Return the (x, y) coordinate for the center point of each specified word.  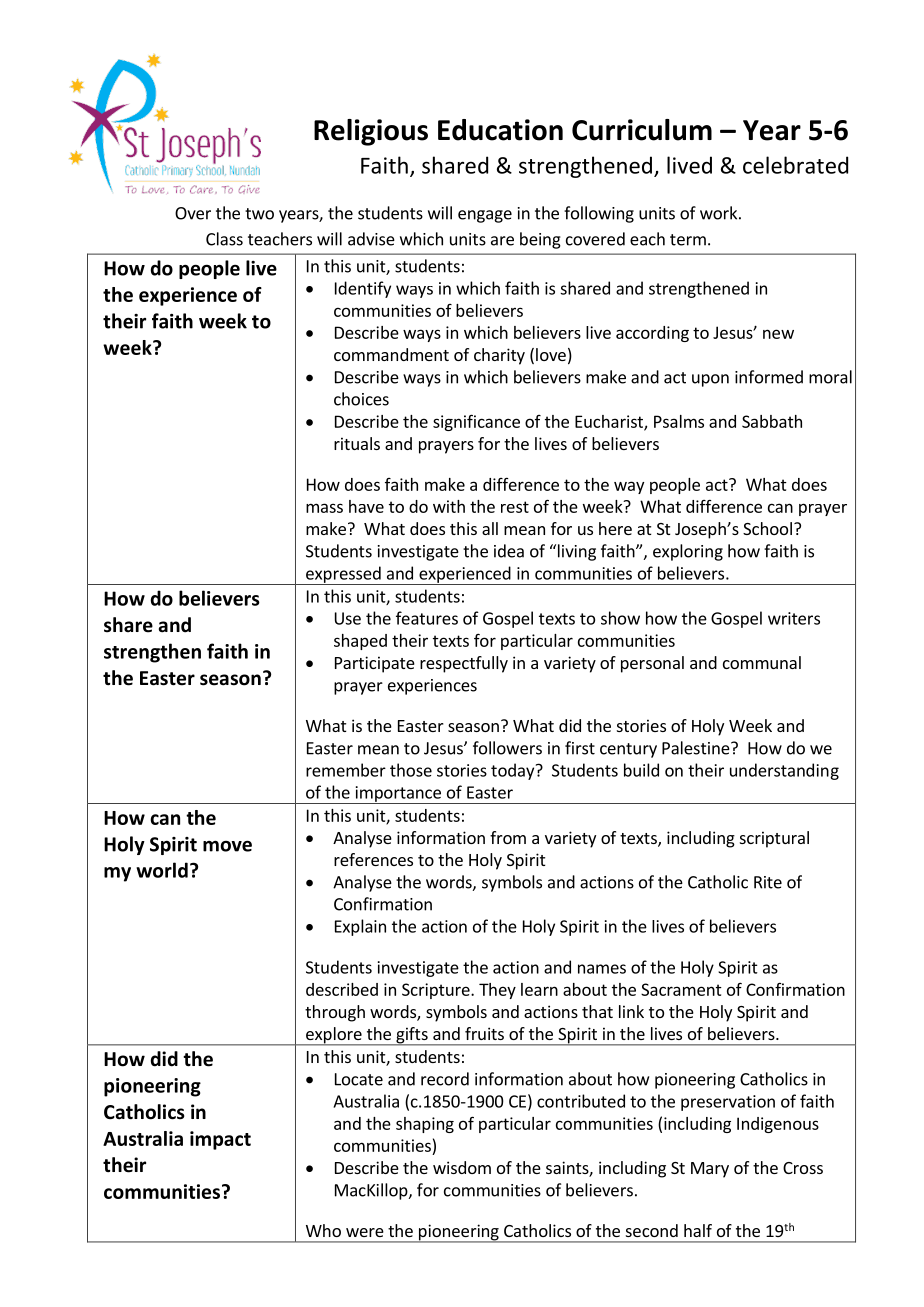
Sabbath (772, 421)
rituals (357, 443)
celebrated (795, 165)
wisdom (462, 1167)
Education (500, 130)
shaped (360, 642)
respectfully (464, 664)
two (259, 214)
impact (220, 1140)
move (227, 846)
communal (762, 662)
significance (476, 422)
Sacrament (681, 989)
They (497, 991)
